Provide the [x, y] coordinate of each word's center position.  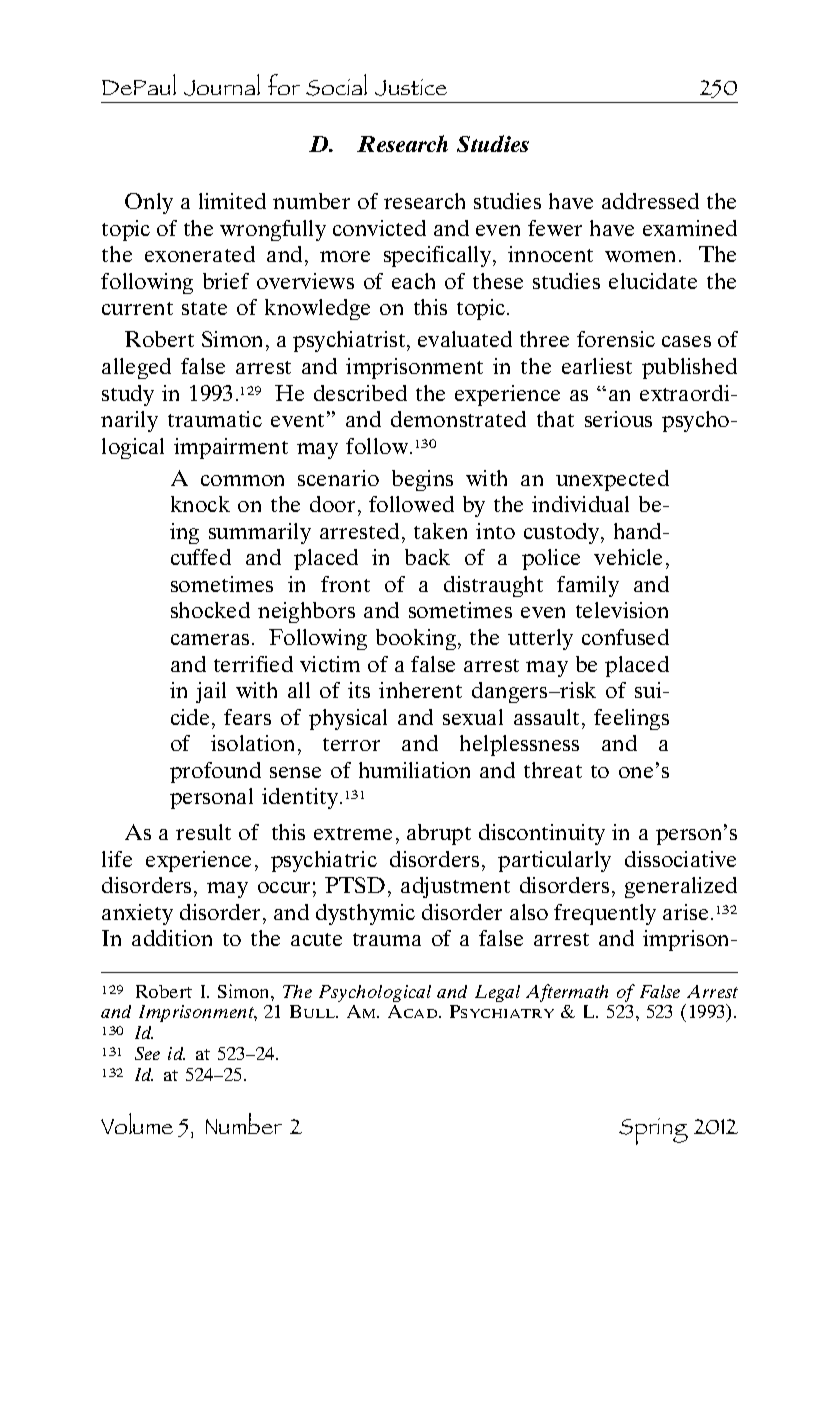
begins [422, 480]
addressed [650, 201]
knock [200, 504]
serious [618, 419]
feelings [631, 719]
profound [215, 772]
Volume [137, 1123]
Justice [411, 87]
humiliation [414, 770]
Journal [222, 85]
